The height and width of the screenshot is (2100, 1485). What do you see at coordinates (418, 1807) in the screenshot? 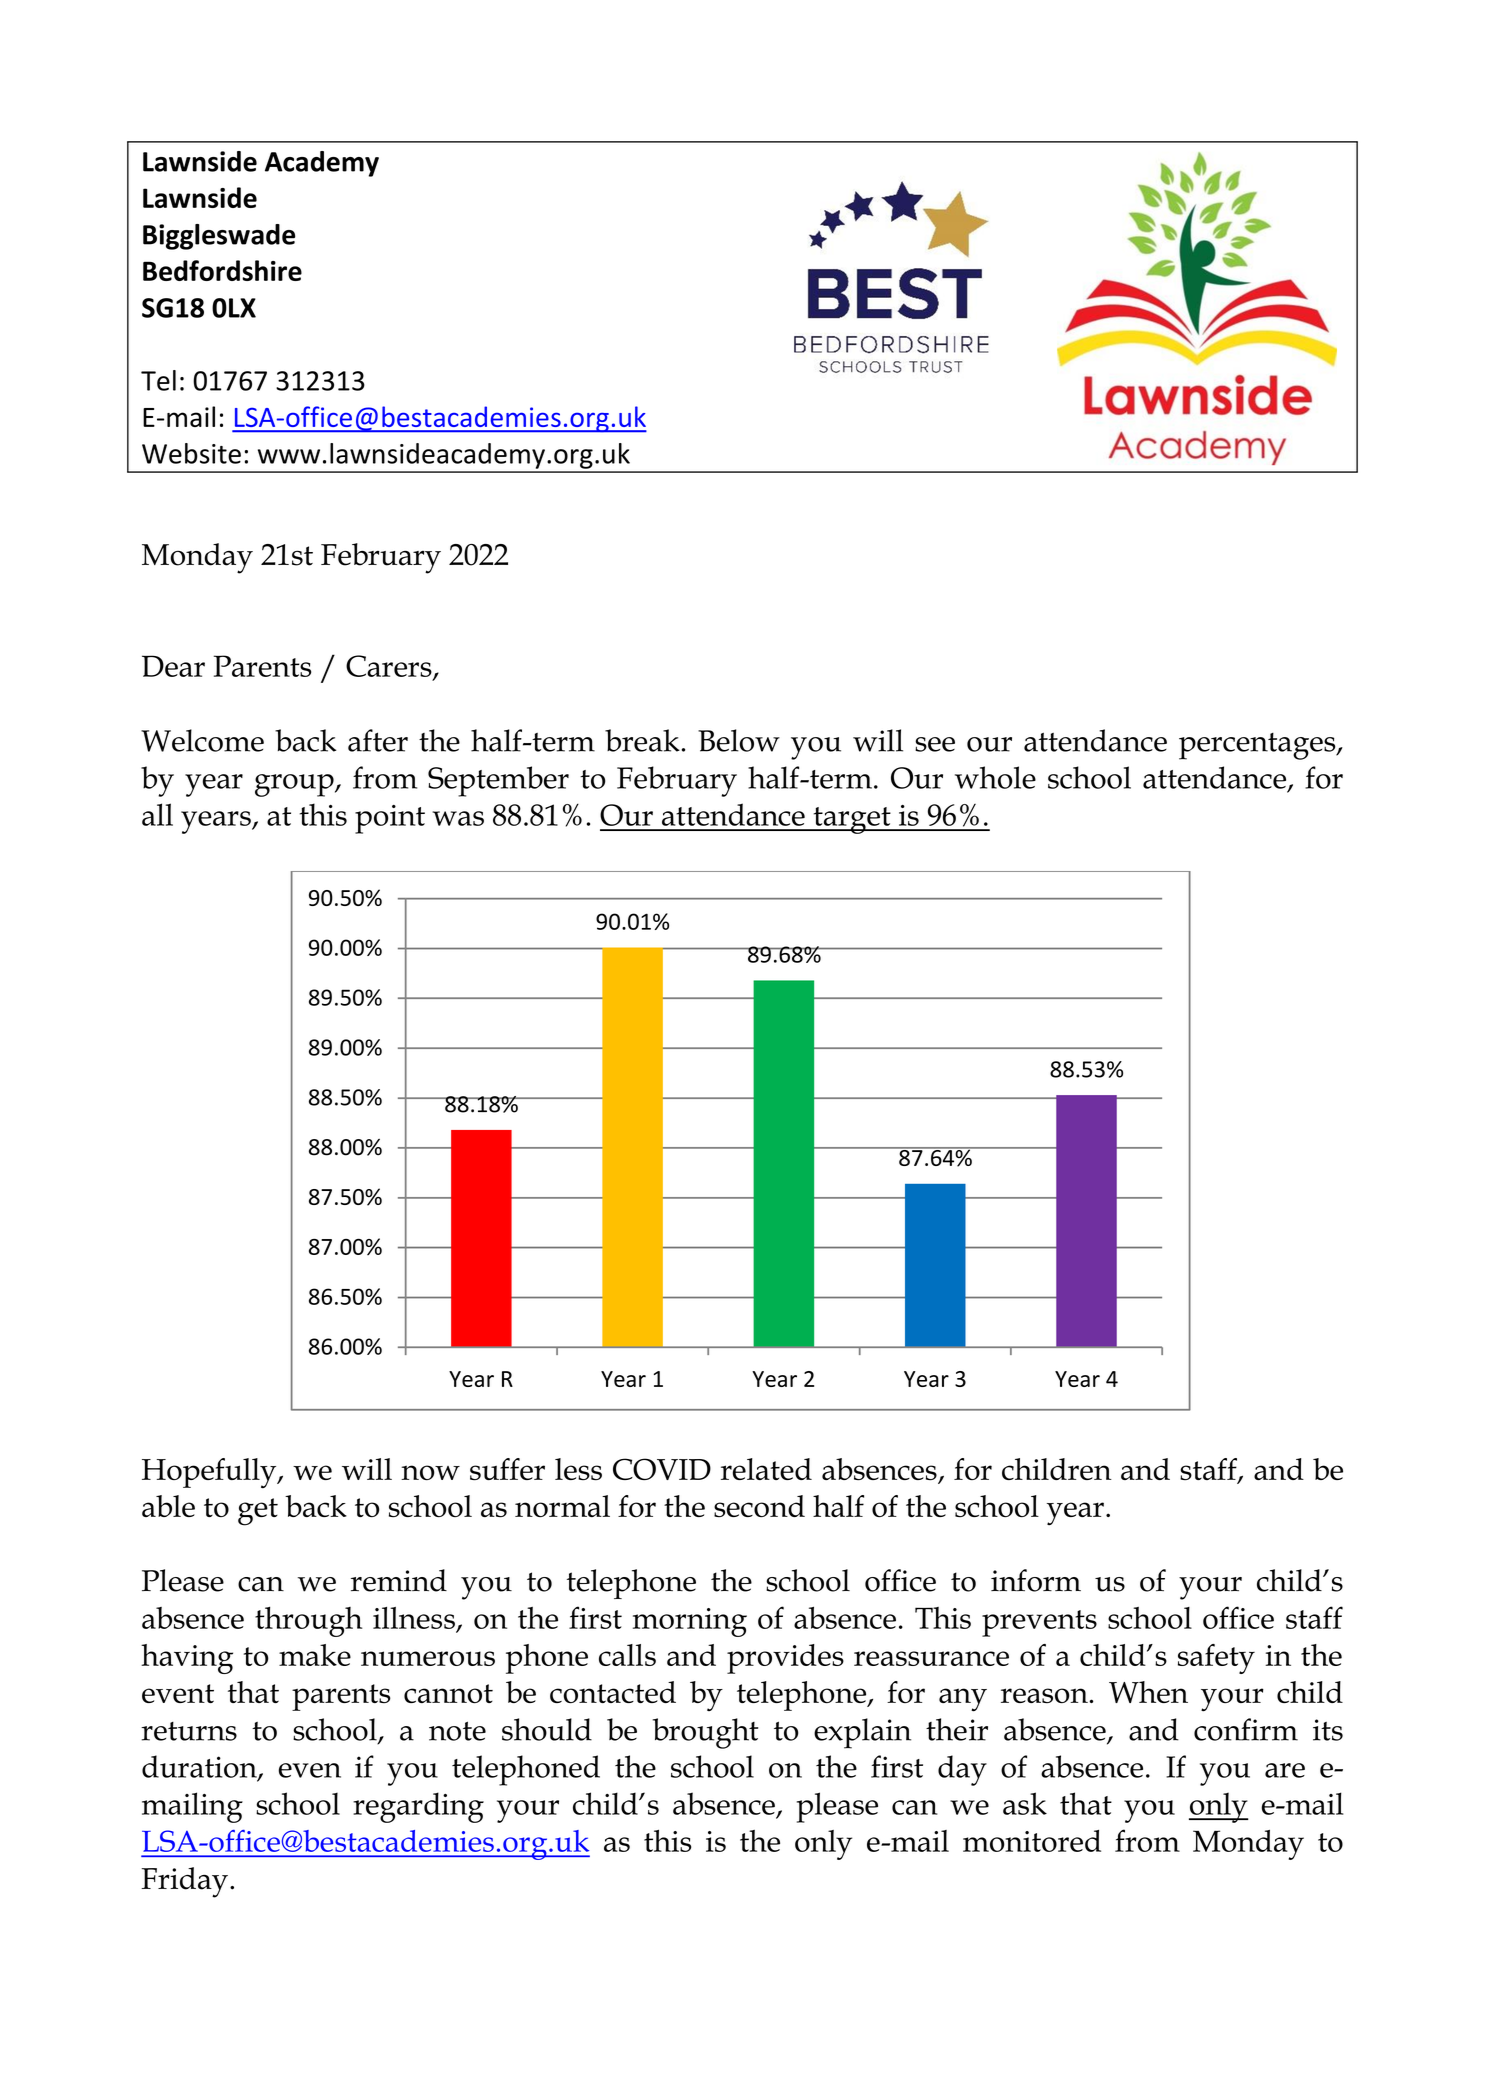
I see `regarding` at bounding box center [418, 1807].
